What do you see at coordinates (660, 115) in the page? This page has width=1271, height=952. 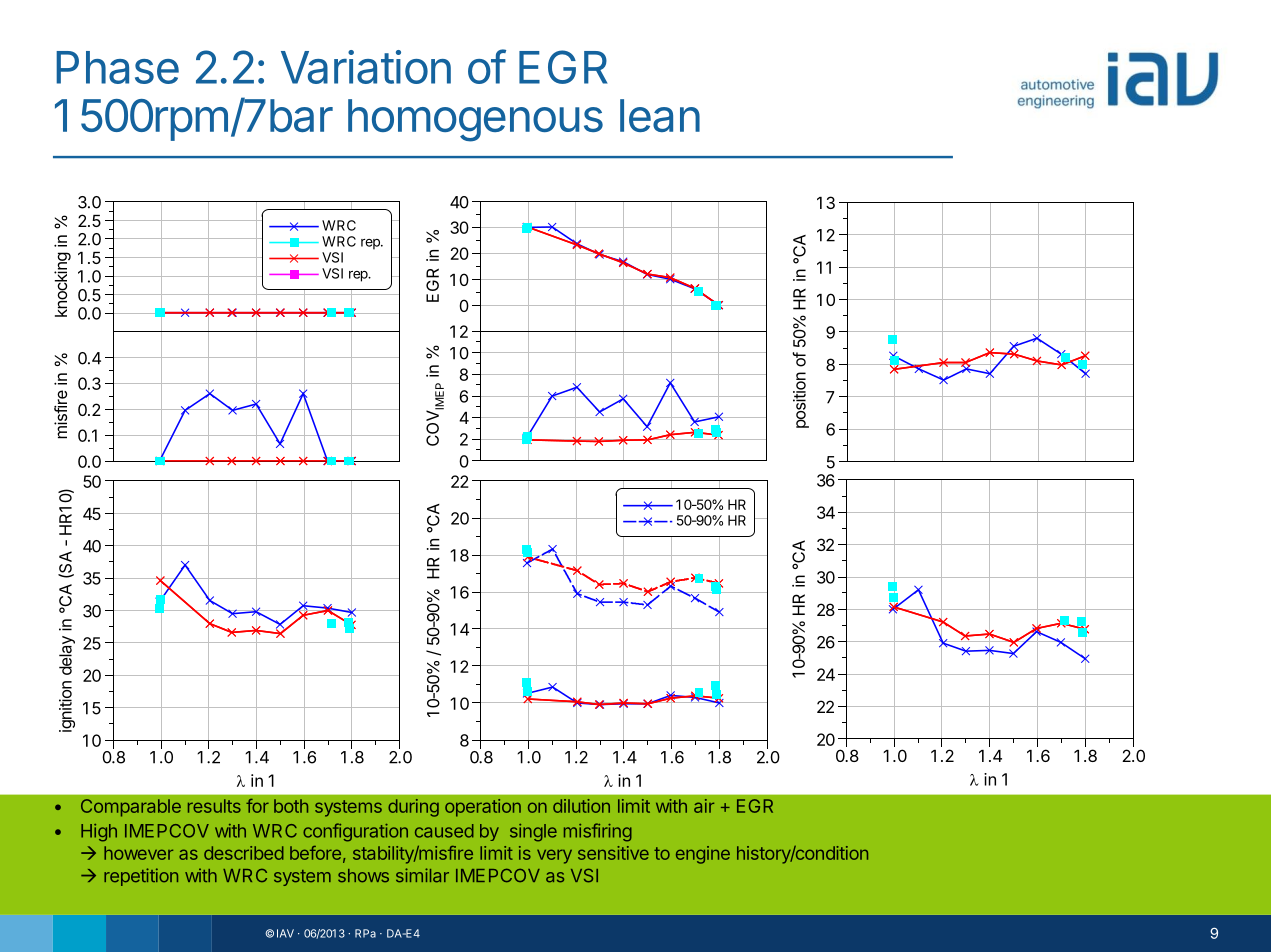 I see `lean` at bounding box center [660, 115].
